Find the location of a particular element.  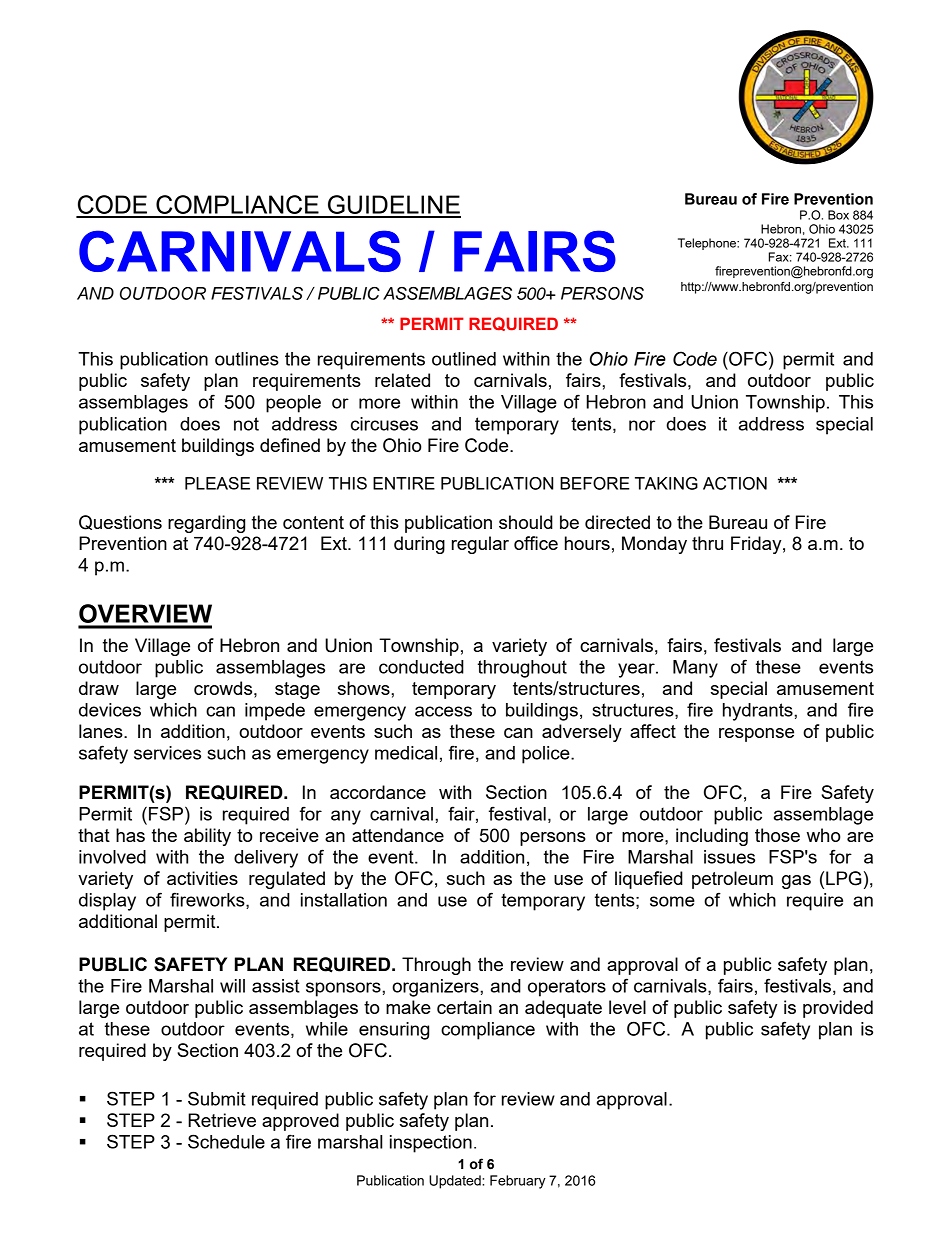

Box is located at coordinates (838, 215).
